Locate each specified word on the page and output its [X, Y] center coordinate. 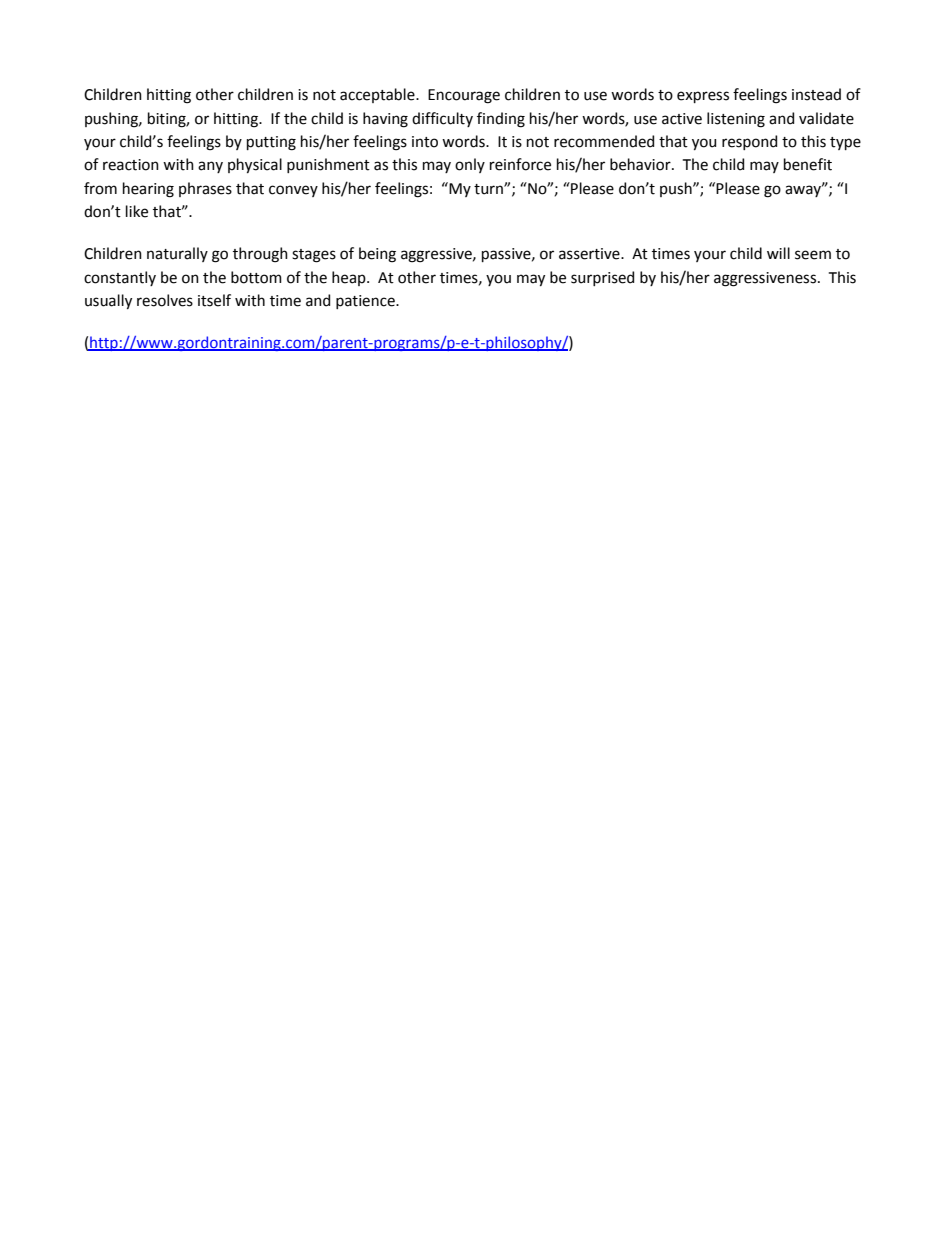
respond [749, 142]
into [425, 142]
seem [813, 255]
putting [271, 143]
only [470, 165]
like [137, 211]
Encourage [464, 96]
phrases [205, 189]
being [377, 255]
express [703, 97]
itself [214, 300]
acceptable [378, 95]
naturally [177, 254]
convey [293, 191]
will [778, 253]
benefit [808, 164]
